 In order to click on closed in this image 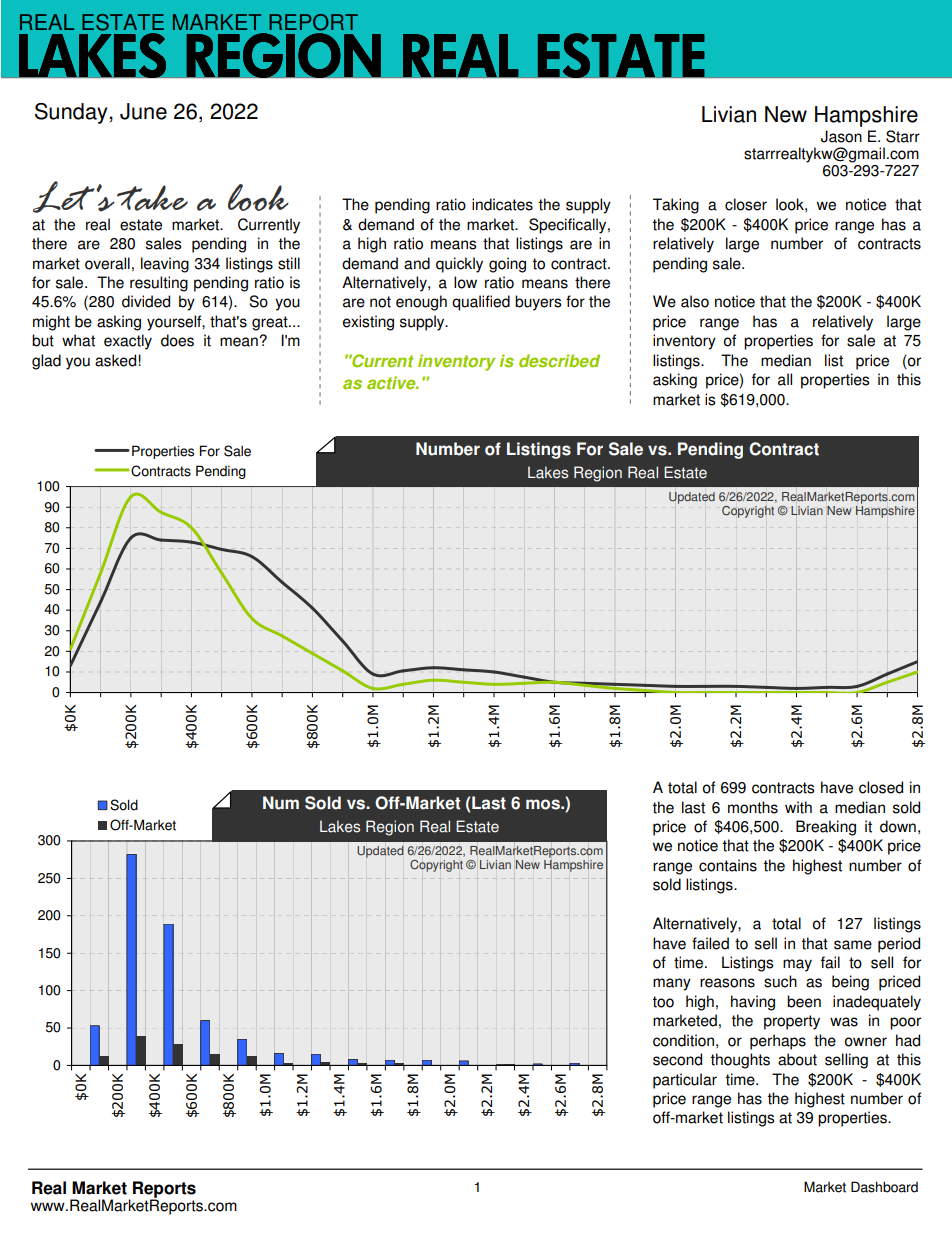, I will do `click(881, 787)`.
